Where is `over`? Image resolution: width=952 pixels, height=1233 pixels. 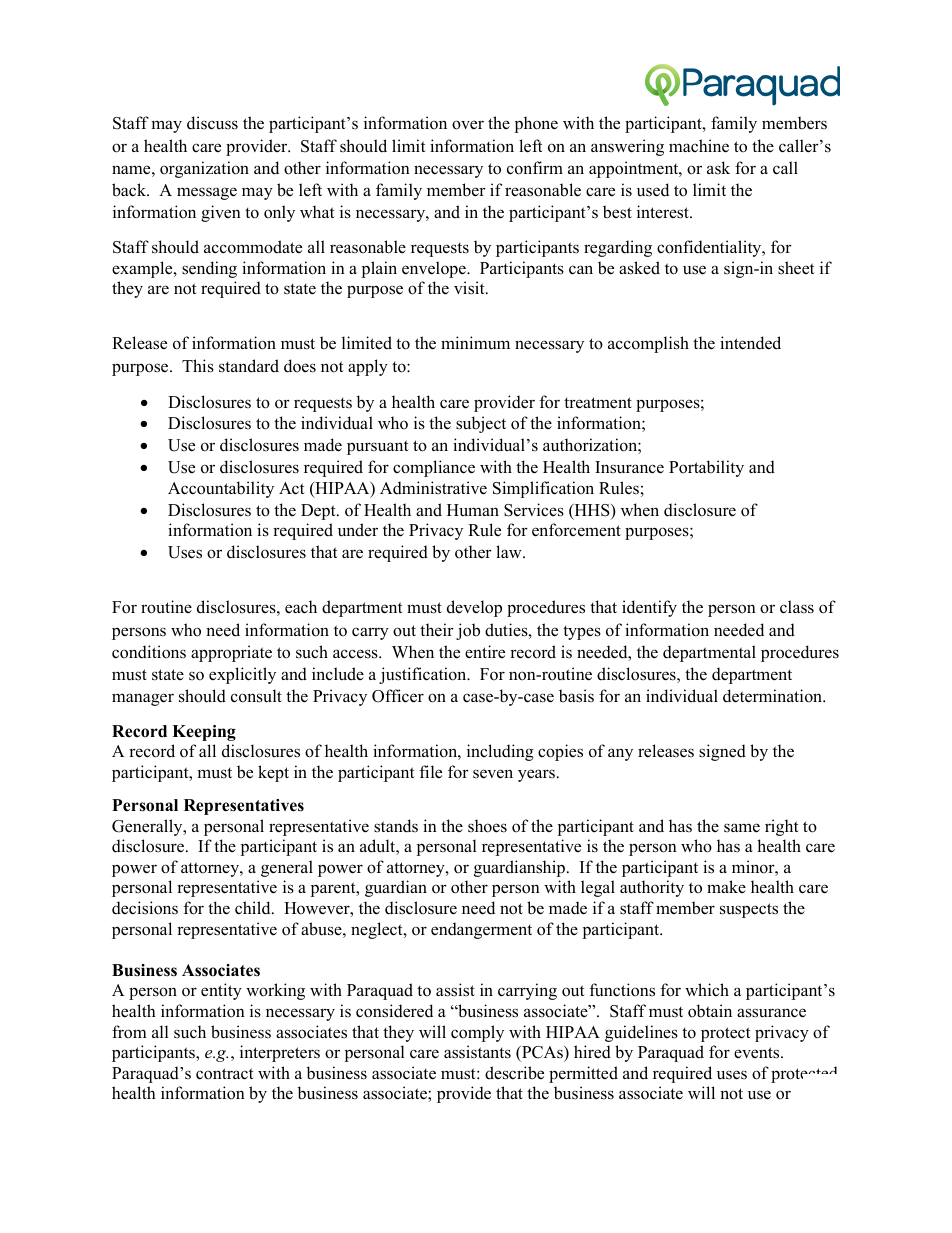 over is located at coordinates (468, 125).
